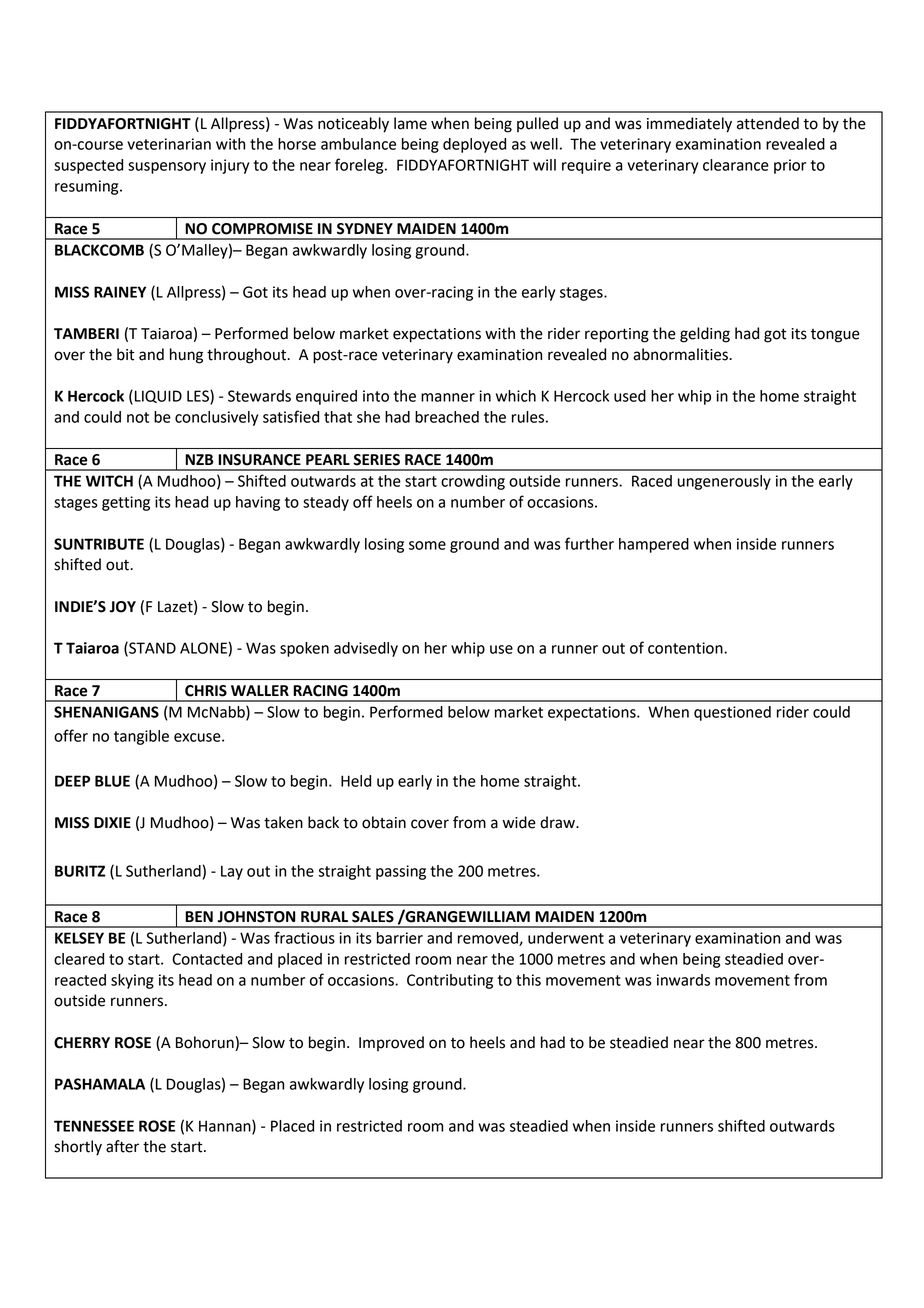 The width and height of the page is (924, 1308). What do you see at coordinates (169, 144) in the page?
I see `veterinarian` at bounding box center [169, 144].
